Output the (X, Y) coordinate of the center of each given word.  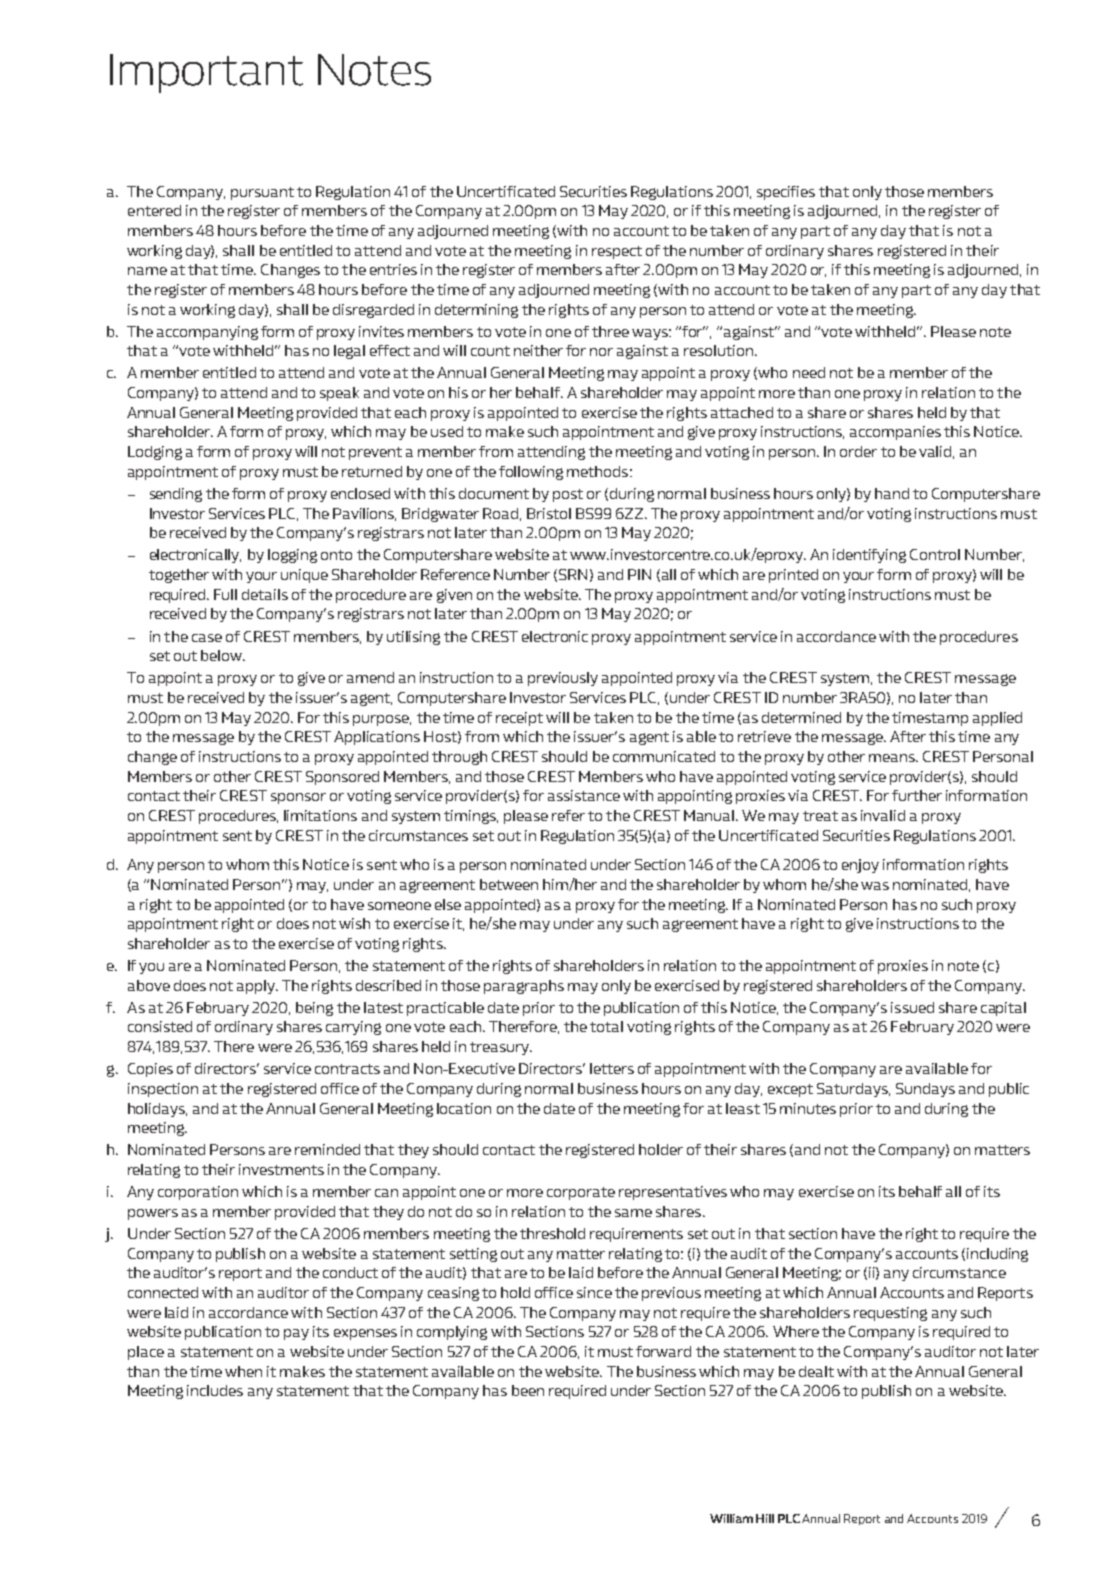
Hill (765, 1518)
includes (215, 1390)
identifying (869, 556)
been (528, 1390)
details (265, 594)
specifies (786, 193)
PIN (639, 574)
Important (206, 73)
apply (257, 987)
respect (617, 252)
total (606, 1026)
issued (912, 1007)
